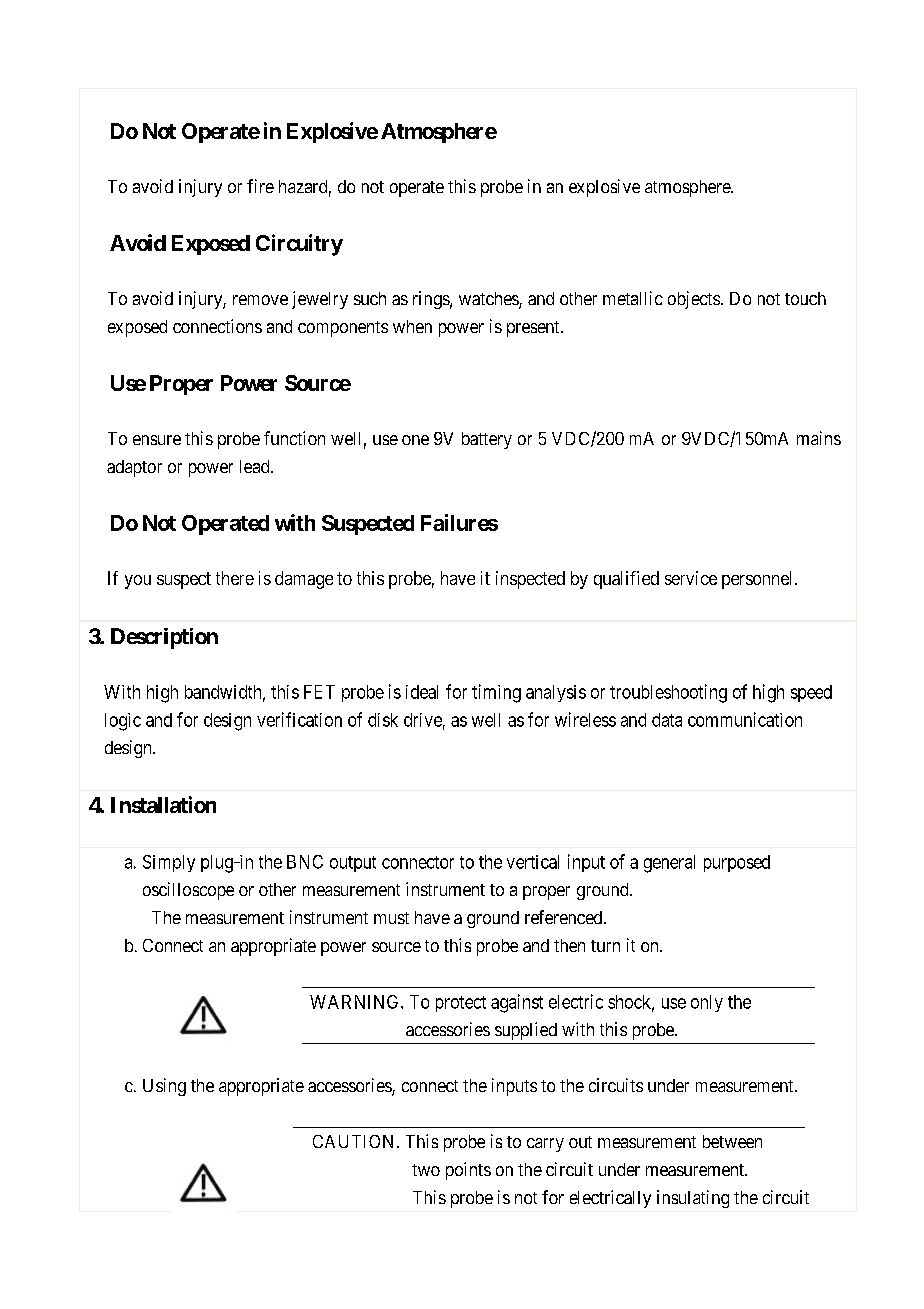  I want to click on between, so click(732, 1141).
